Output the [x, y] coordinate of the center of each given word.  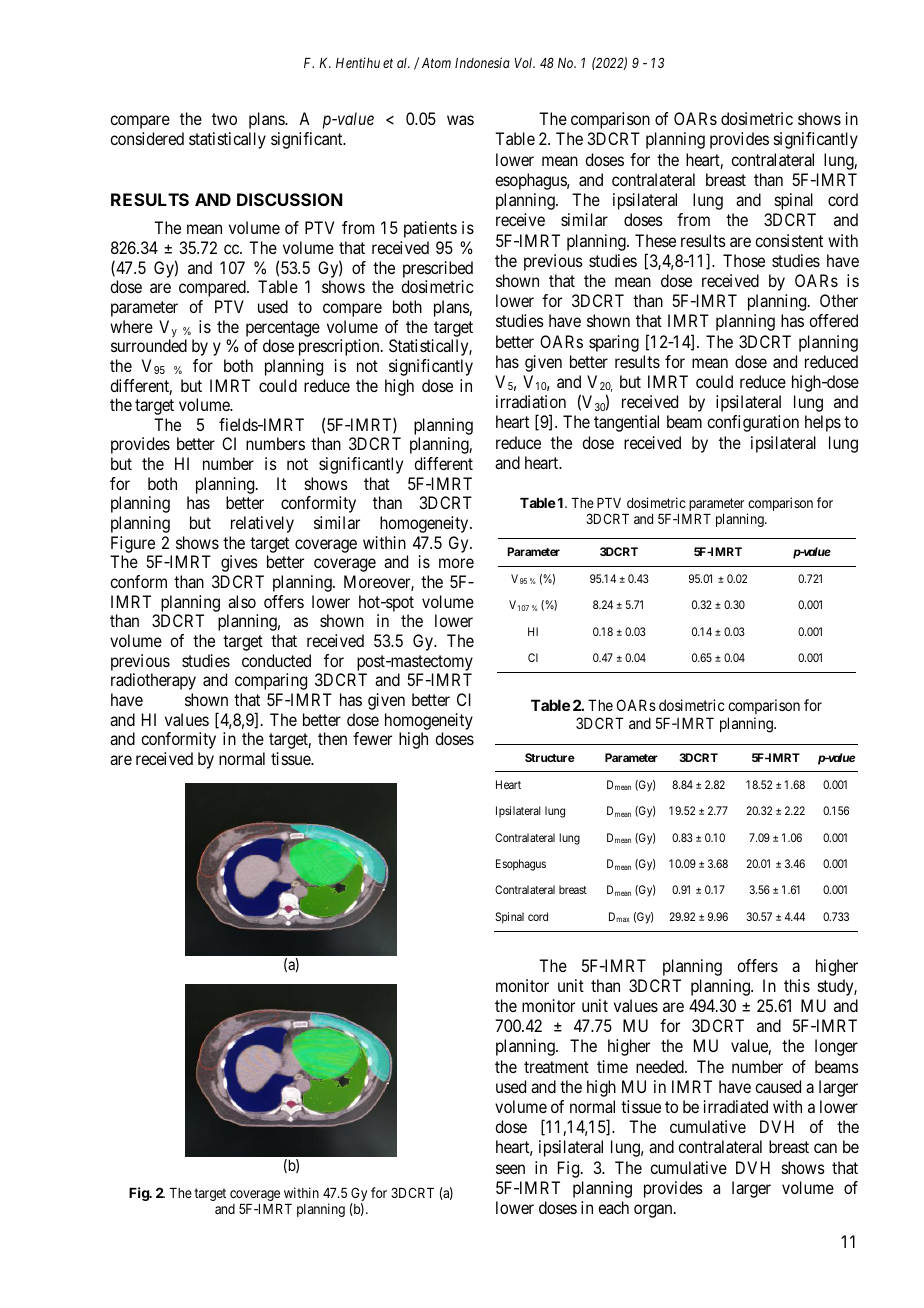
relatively [262, 524]
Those [744, 260]
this [797, 985]
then [332, 738]
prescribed [438, 269]
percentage [283, 329]
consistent [789, 240]
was [460, 120]
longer [836, 1047]
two [224, 119]
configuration [753, 423]
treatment [556, 1067]
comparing [271, 681]
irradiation [531, 401]
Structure [550, 757]
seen [510, 1169]
